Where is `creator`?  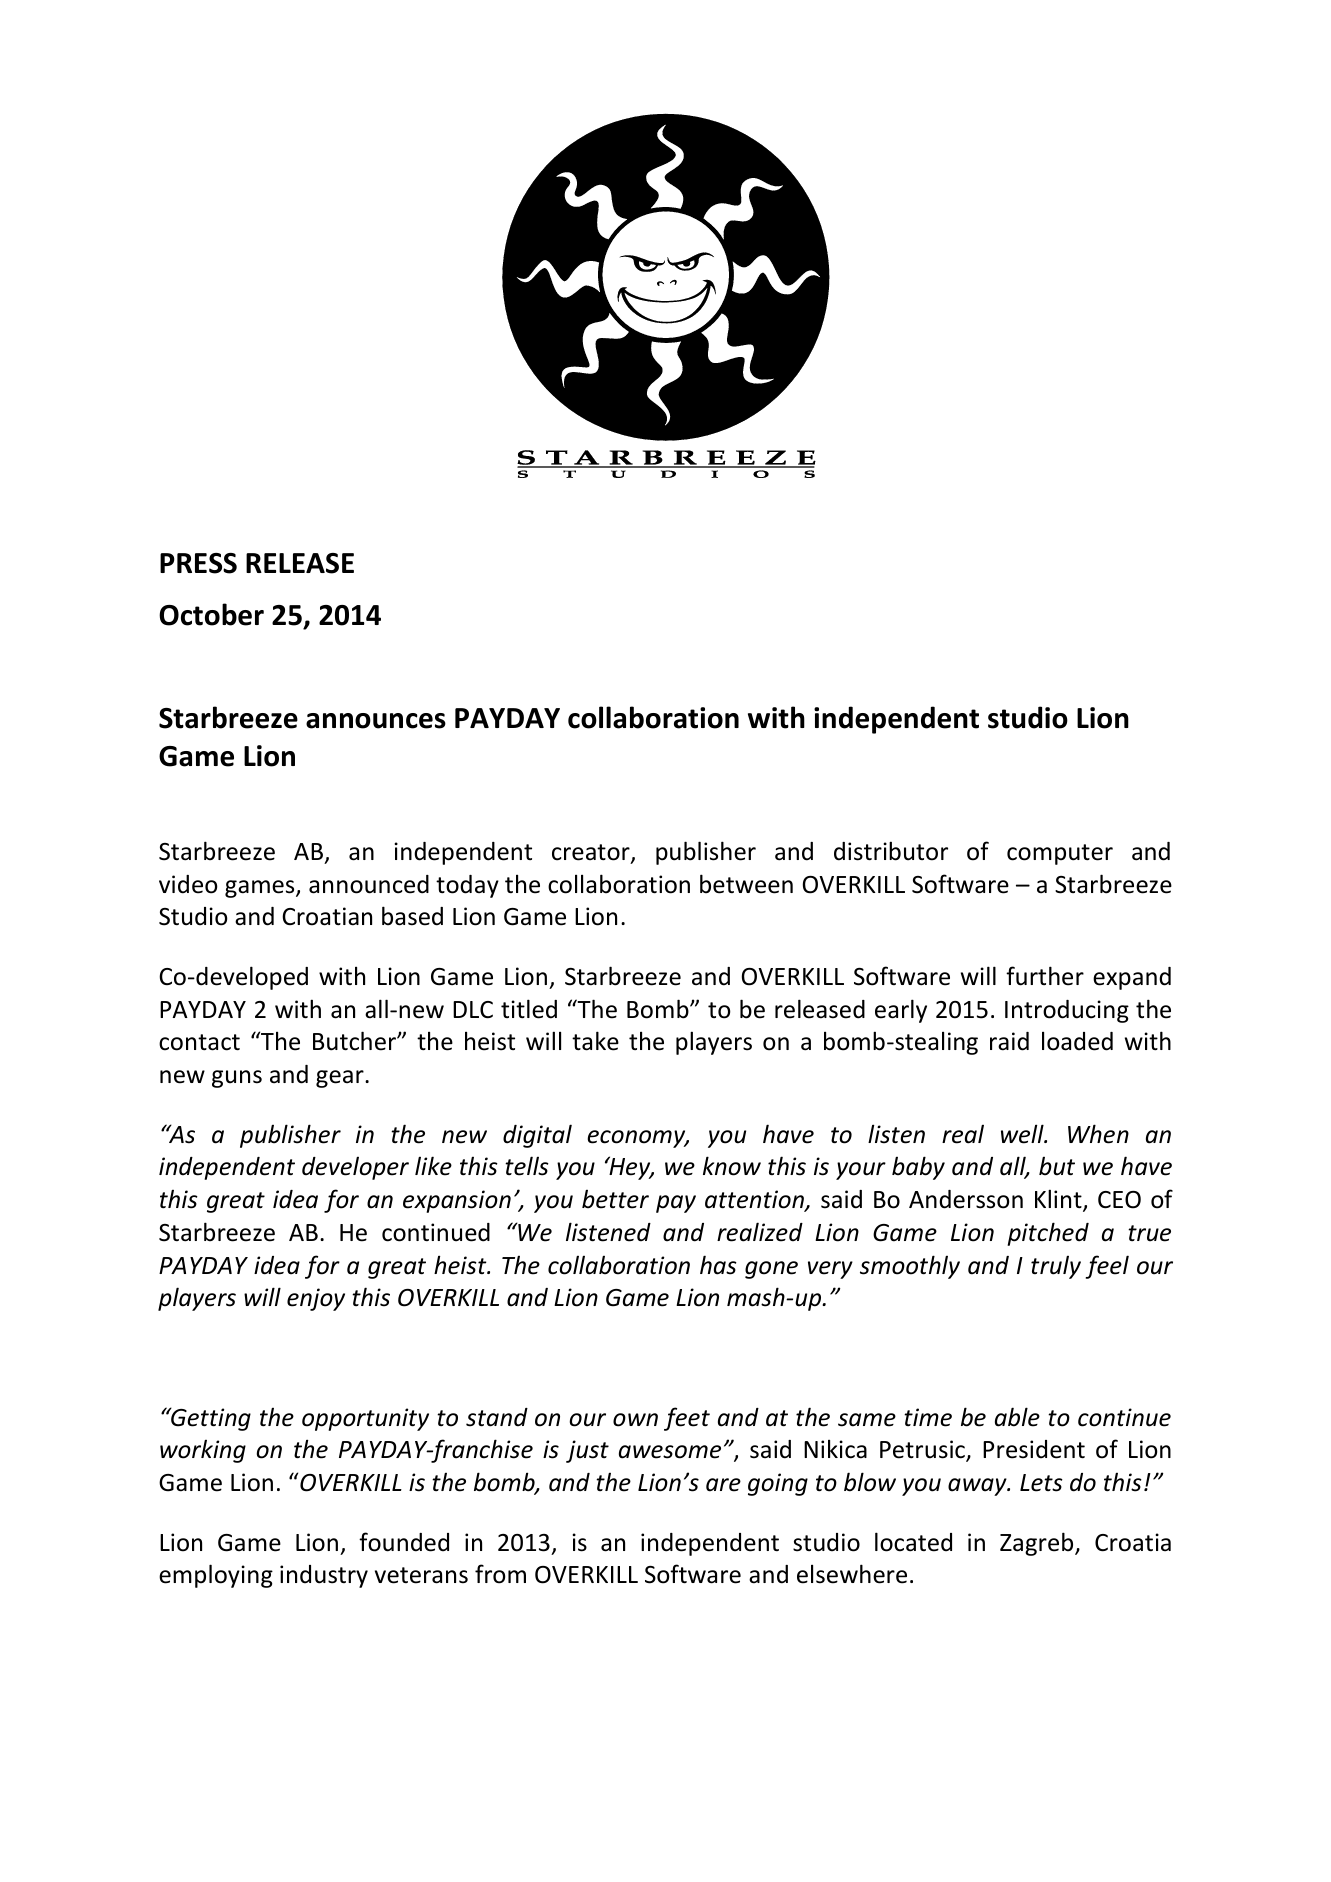
creator is located at coordinates (592, 853).
